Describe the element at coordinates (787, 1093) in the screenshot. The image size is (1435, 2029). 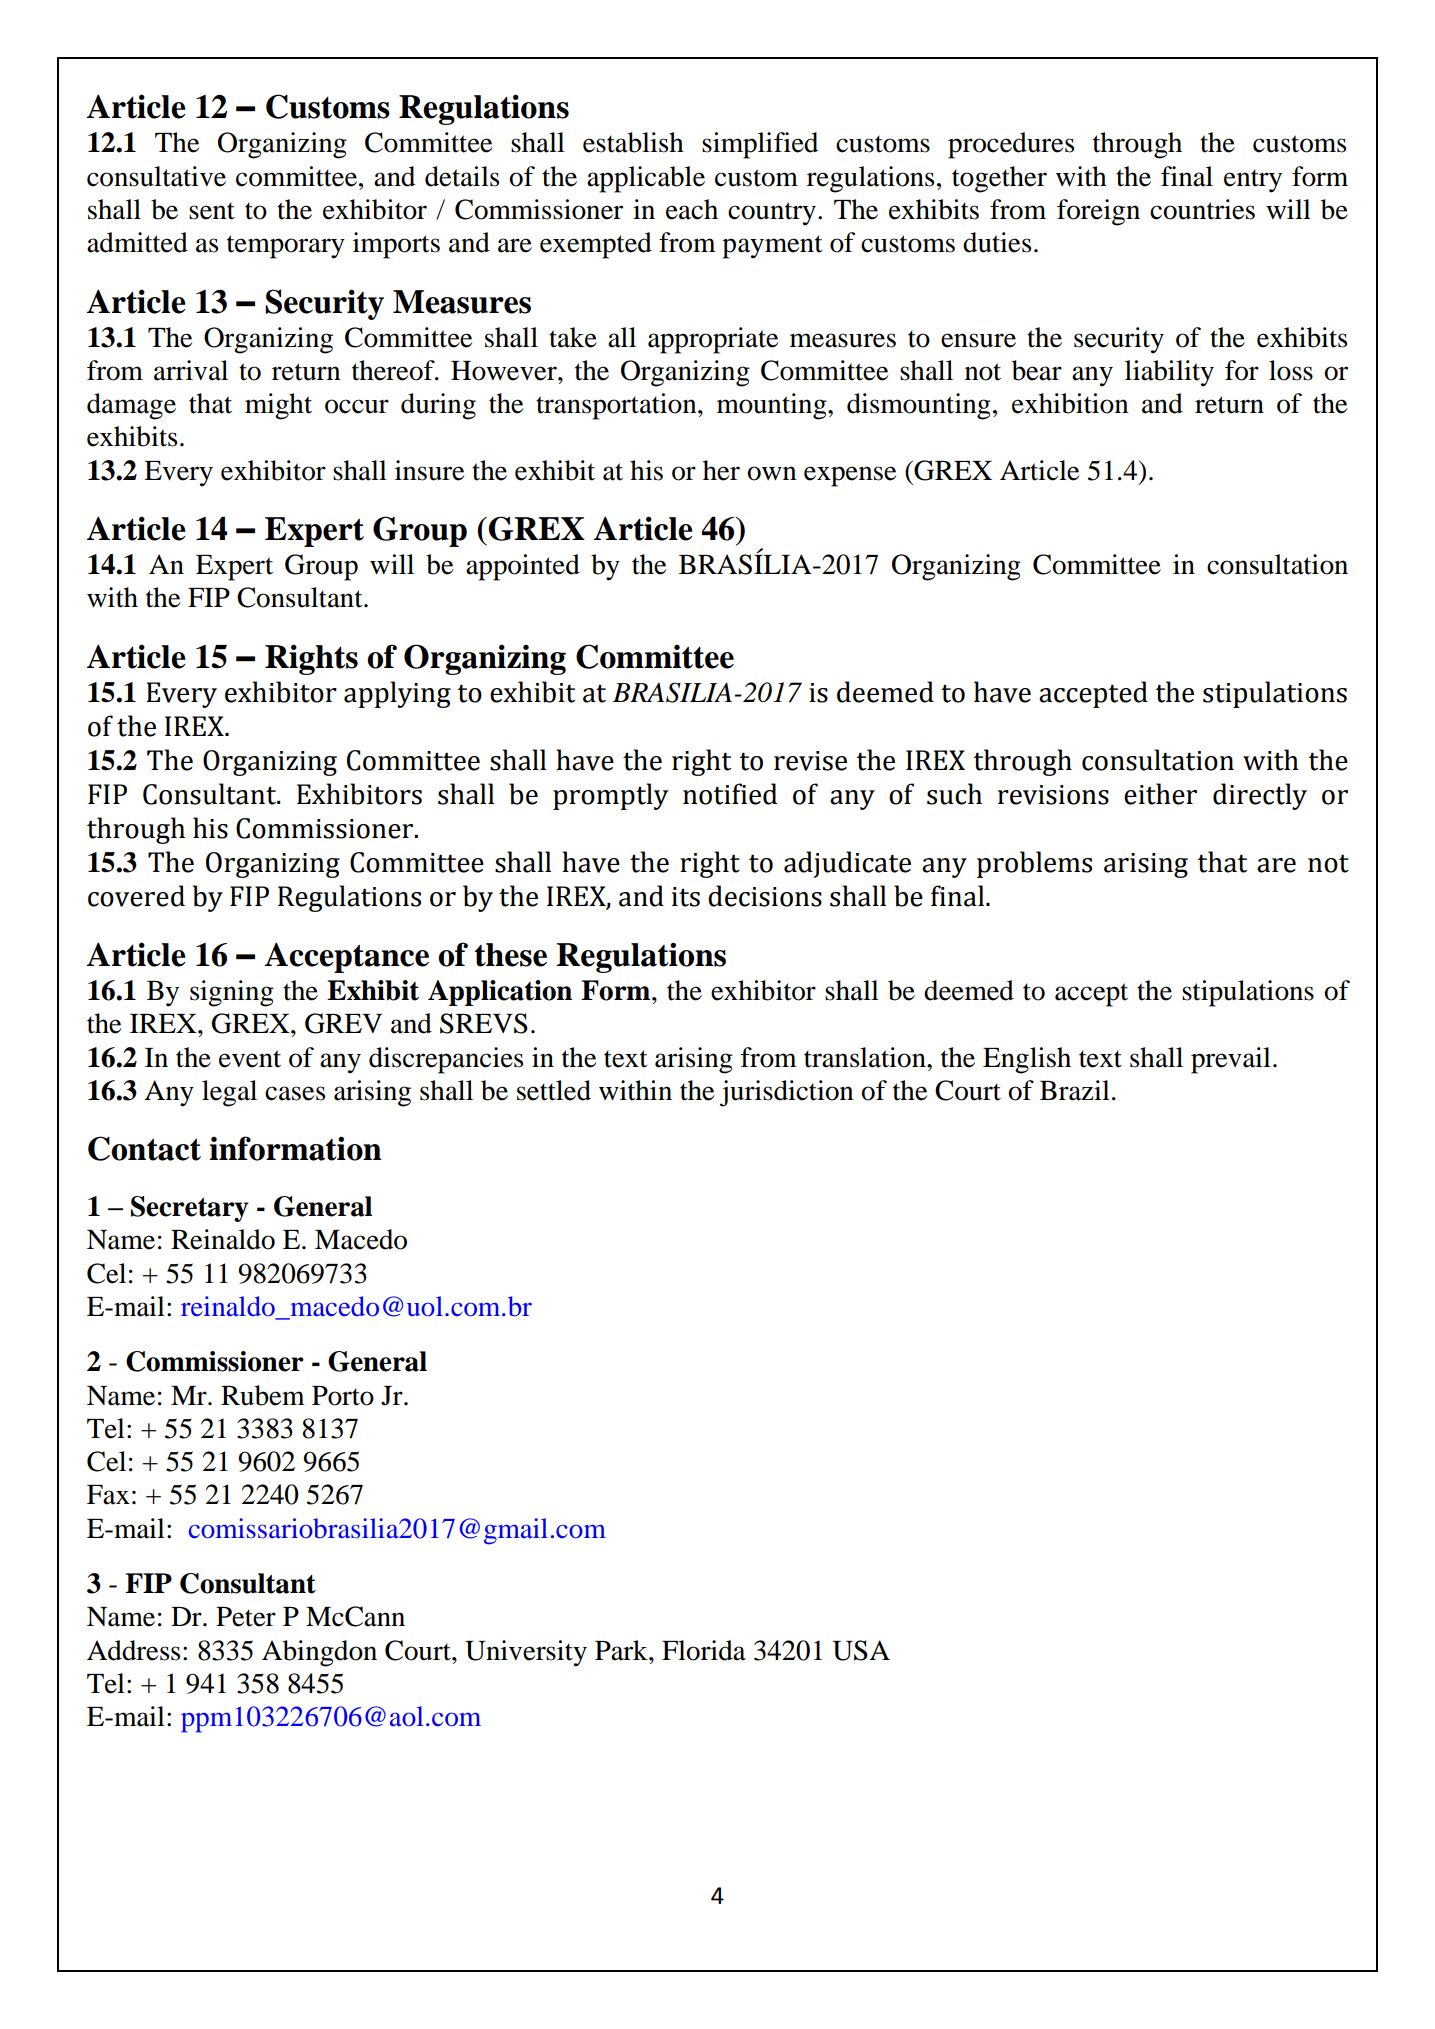
I see `jurisdiction` at that location.
